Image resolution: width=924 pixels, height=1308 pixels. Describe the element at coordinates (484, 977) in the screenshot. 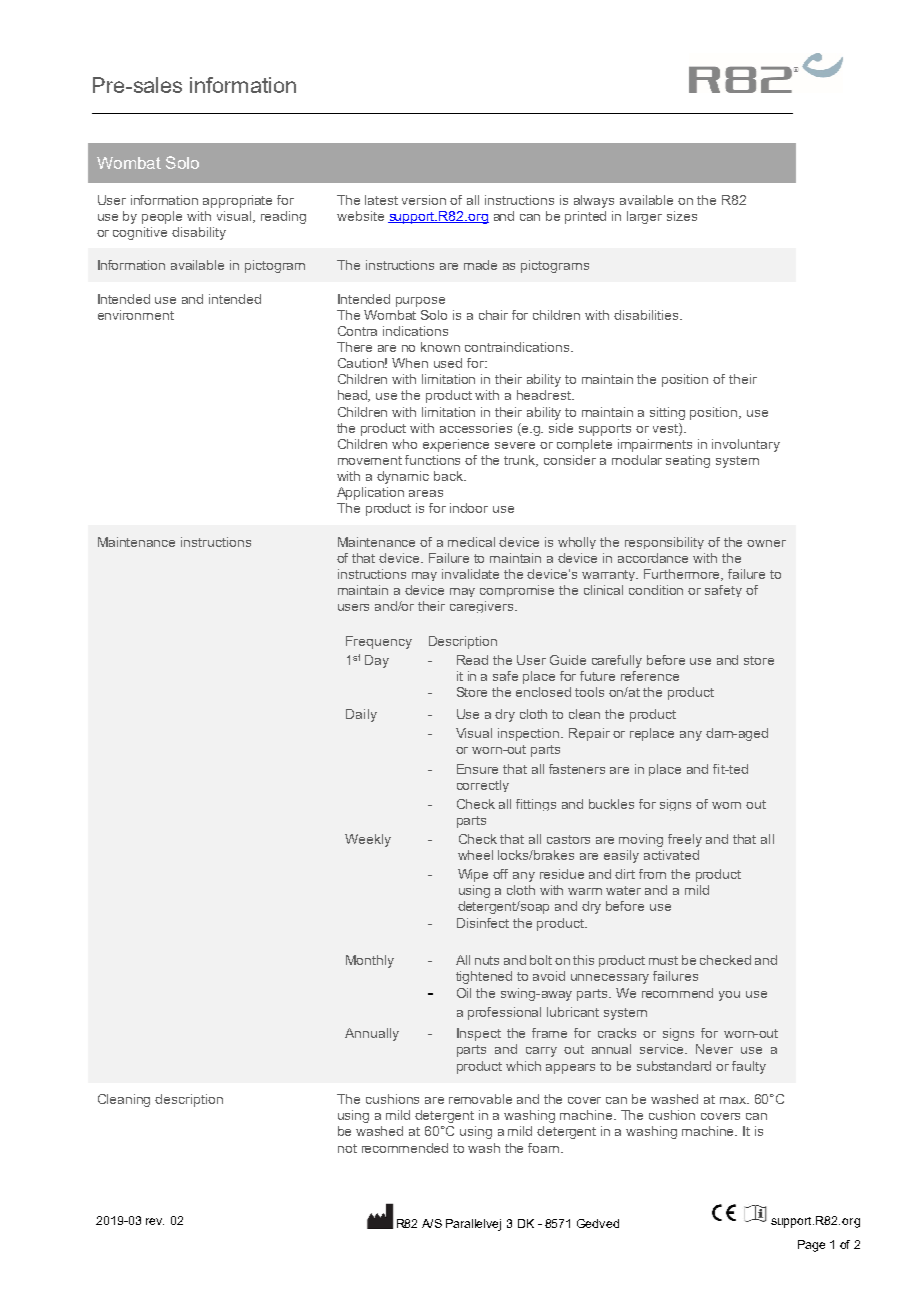

I see `tightened` at that location.
